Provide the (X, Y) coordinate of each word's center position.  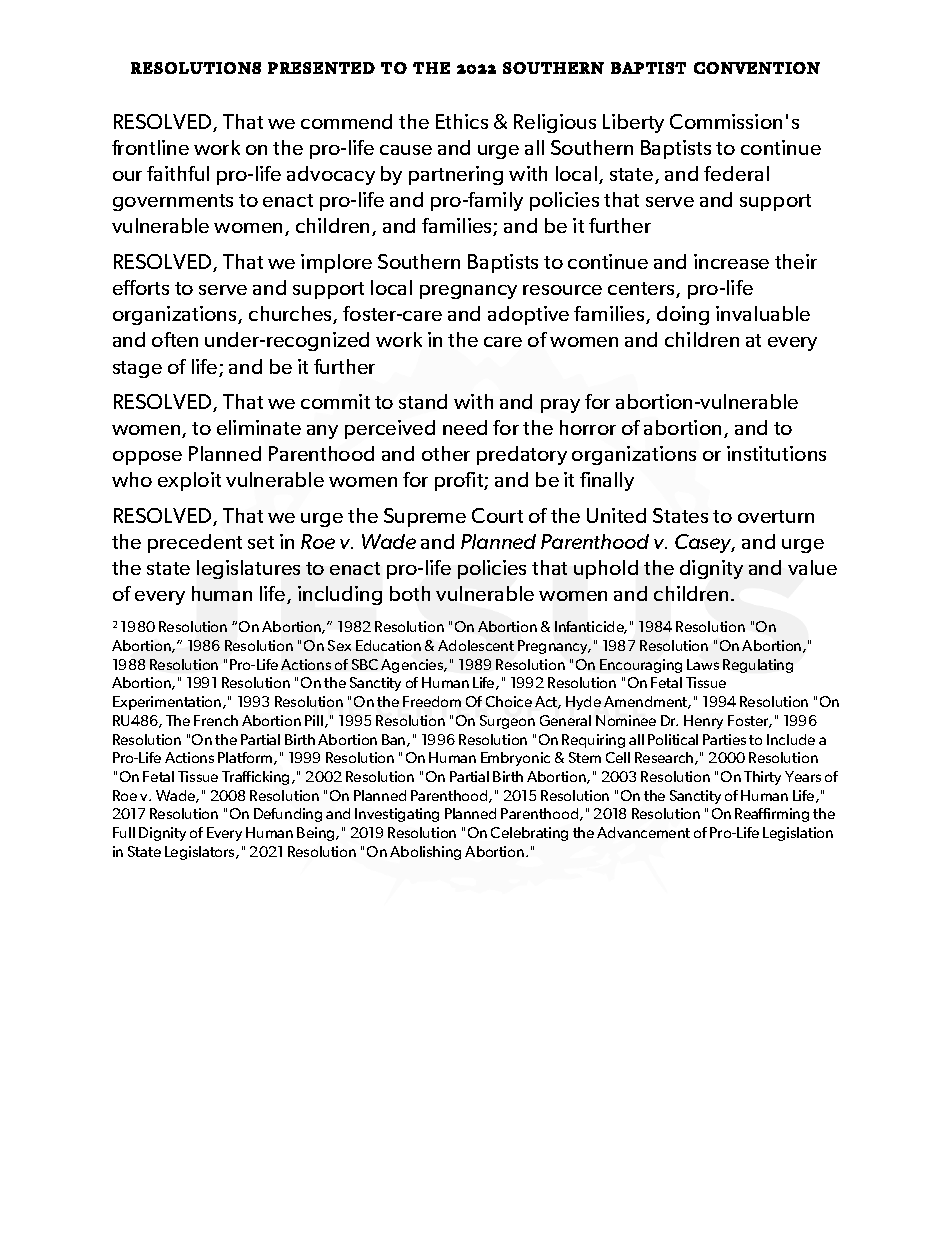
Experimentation (168, 703)
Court (497, 515)
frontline (150, 147)
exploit (189, 481)
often (175, 339)
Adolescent (476, 645)
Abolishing (425, 853)
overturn (776, 516)
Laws (703, 664)
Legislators (201, 853)
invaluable (763, 313)
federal (736, 173)
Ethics (462, 121)
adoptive (528, 315)
